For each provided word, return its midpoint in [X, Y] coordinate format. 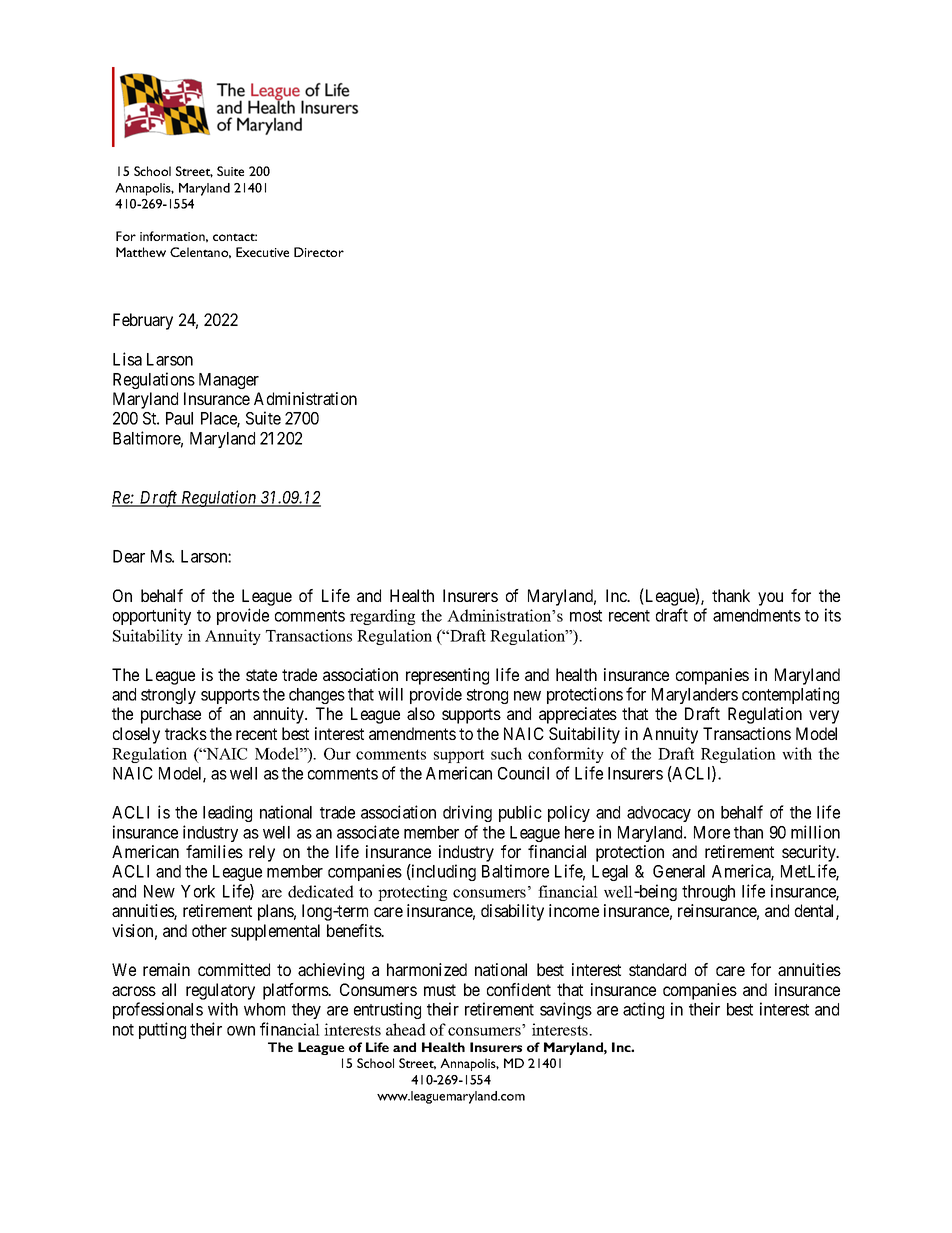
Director [319, 252]
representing [447, 676]
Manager [229, 381]
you [770, 599]
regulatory [220, 991]
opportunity [152, 616]
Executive [262, 252]
